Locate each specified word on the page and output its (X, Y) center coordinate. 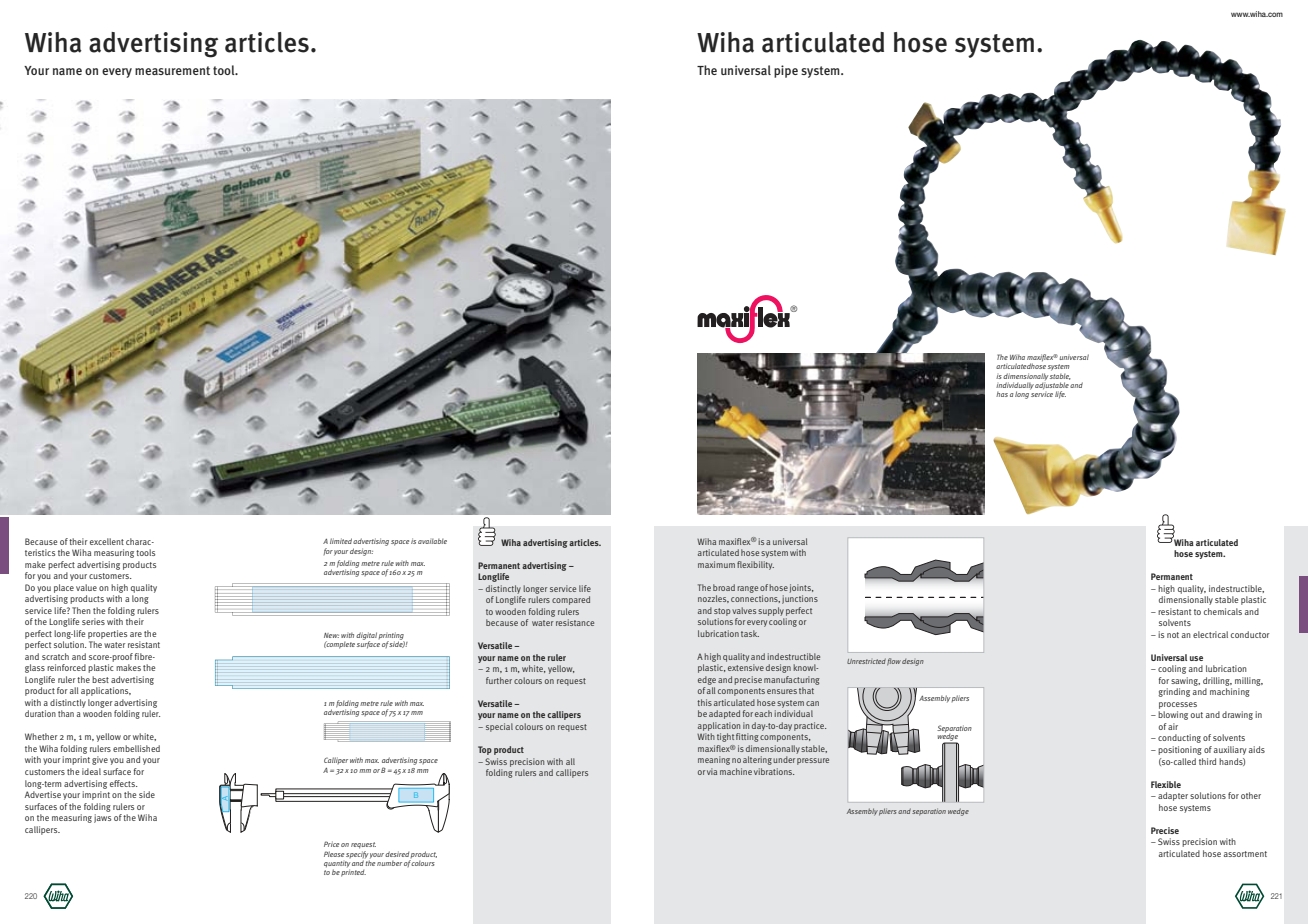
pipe (786, 71)
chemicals (1223, 611)
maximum (716, 564)
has (1002, 394)
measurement (172, 70)
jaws (102, 818)
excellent (107, 541)
